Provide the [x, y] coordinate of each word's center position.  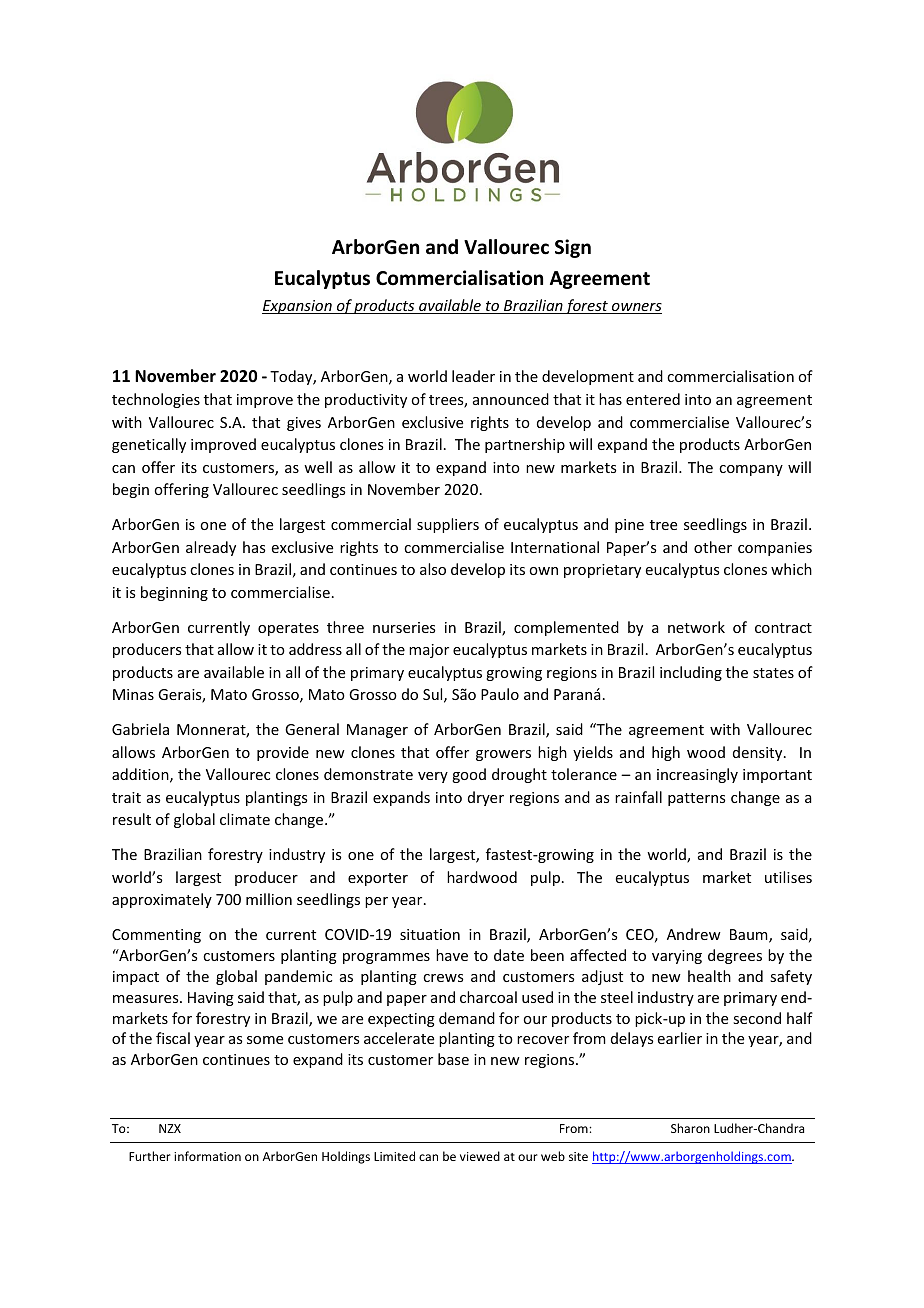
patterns [696, 799]
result [132, 819]
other [713, 547]
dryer [486, 798]
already [211, 548]
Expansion [298, 307]
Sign [573, 248]
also [433, 569]
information [207, 1156]
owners [636, 308]
